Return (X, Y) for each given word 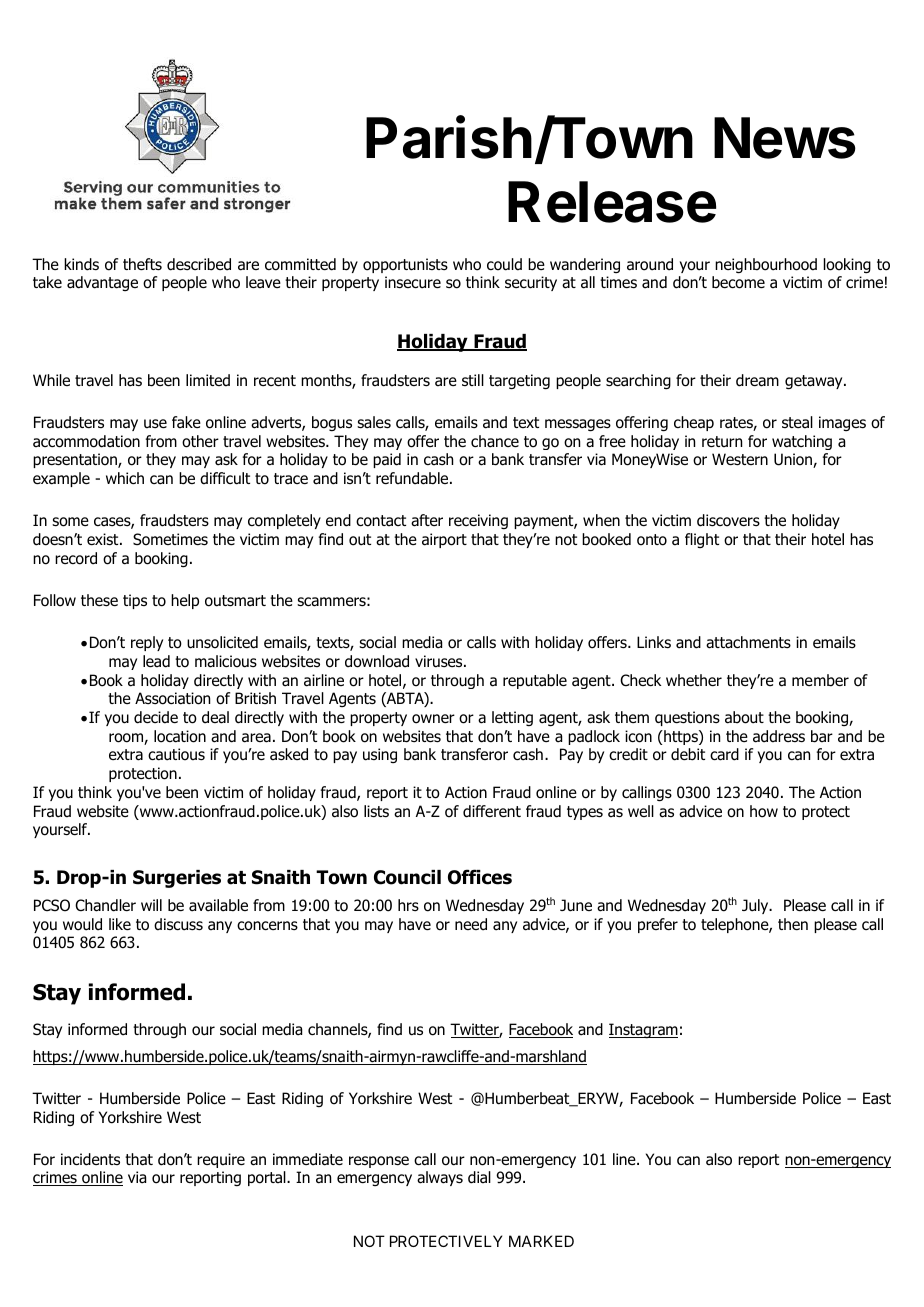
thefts (142, 264)
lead (156, 661)
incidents (90, 1159)
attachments (748, 642)
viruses (440, 661)
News (785, 138)
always (440, 1178)
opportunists (405, 265)
